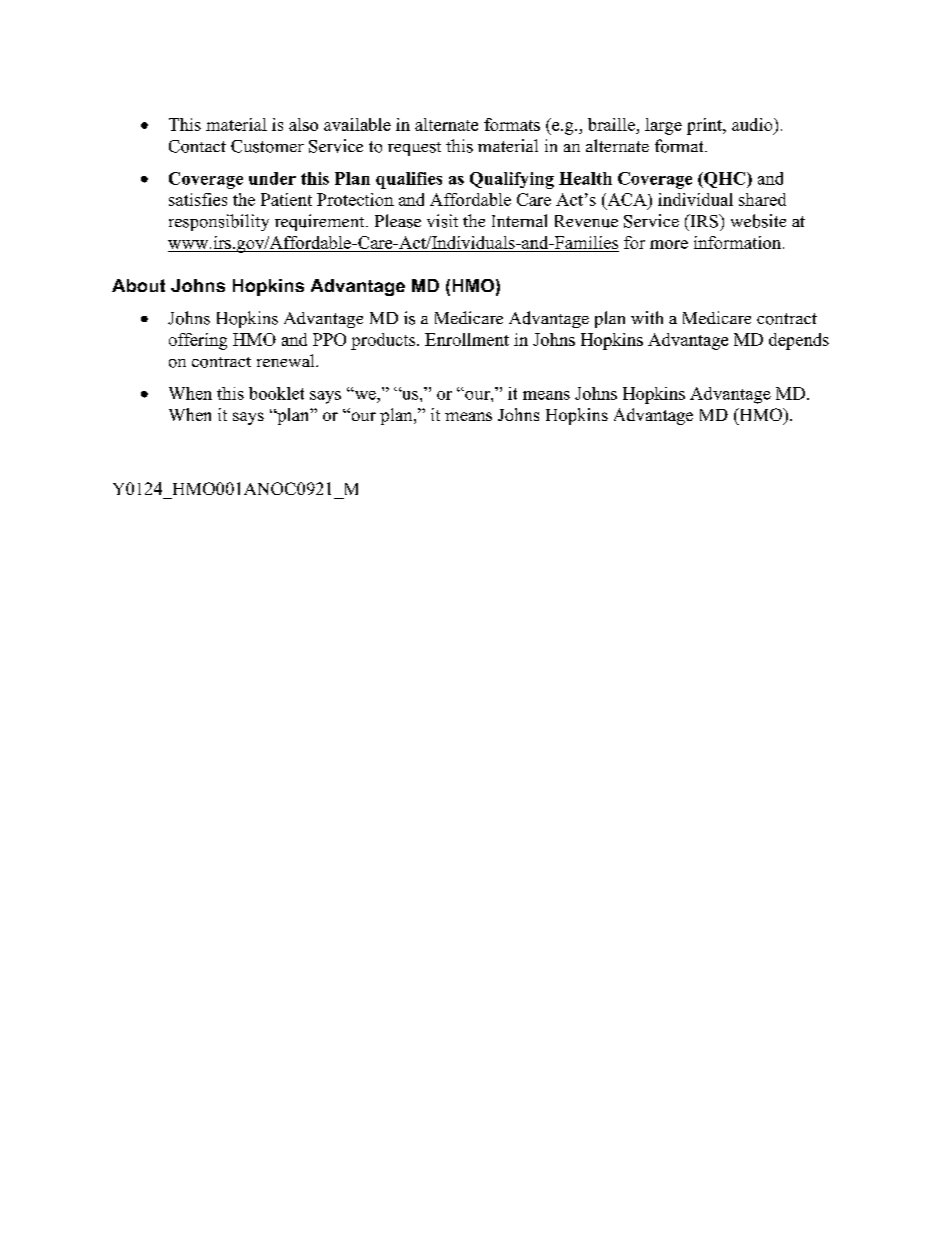  I want to click on responsibility, so click(219, 222).
